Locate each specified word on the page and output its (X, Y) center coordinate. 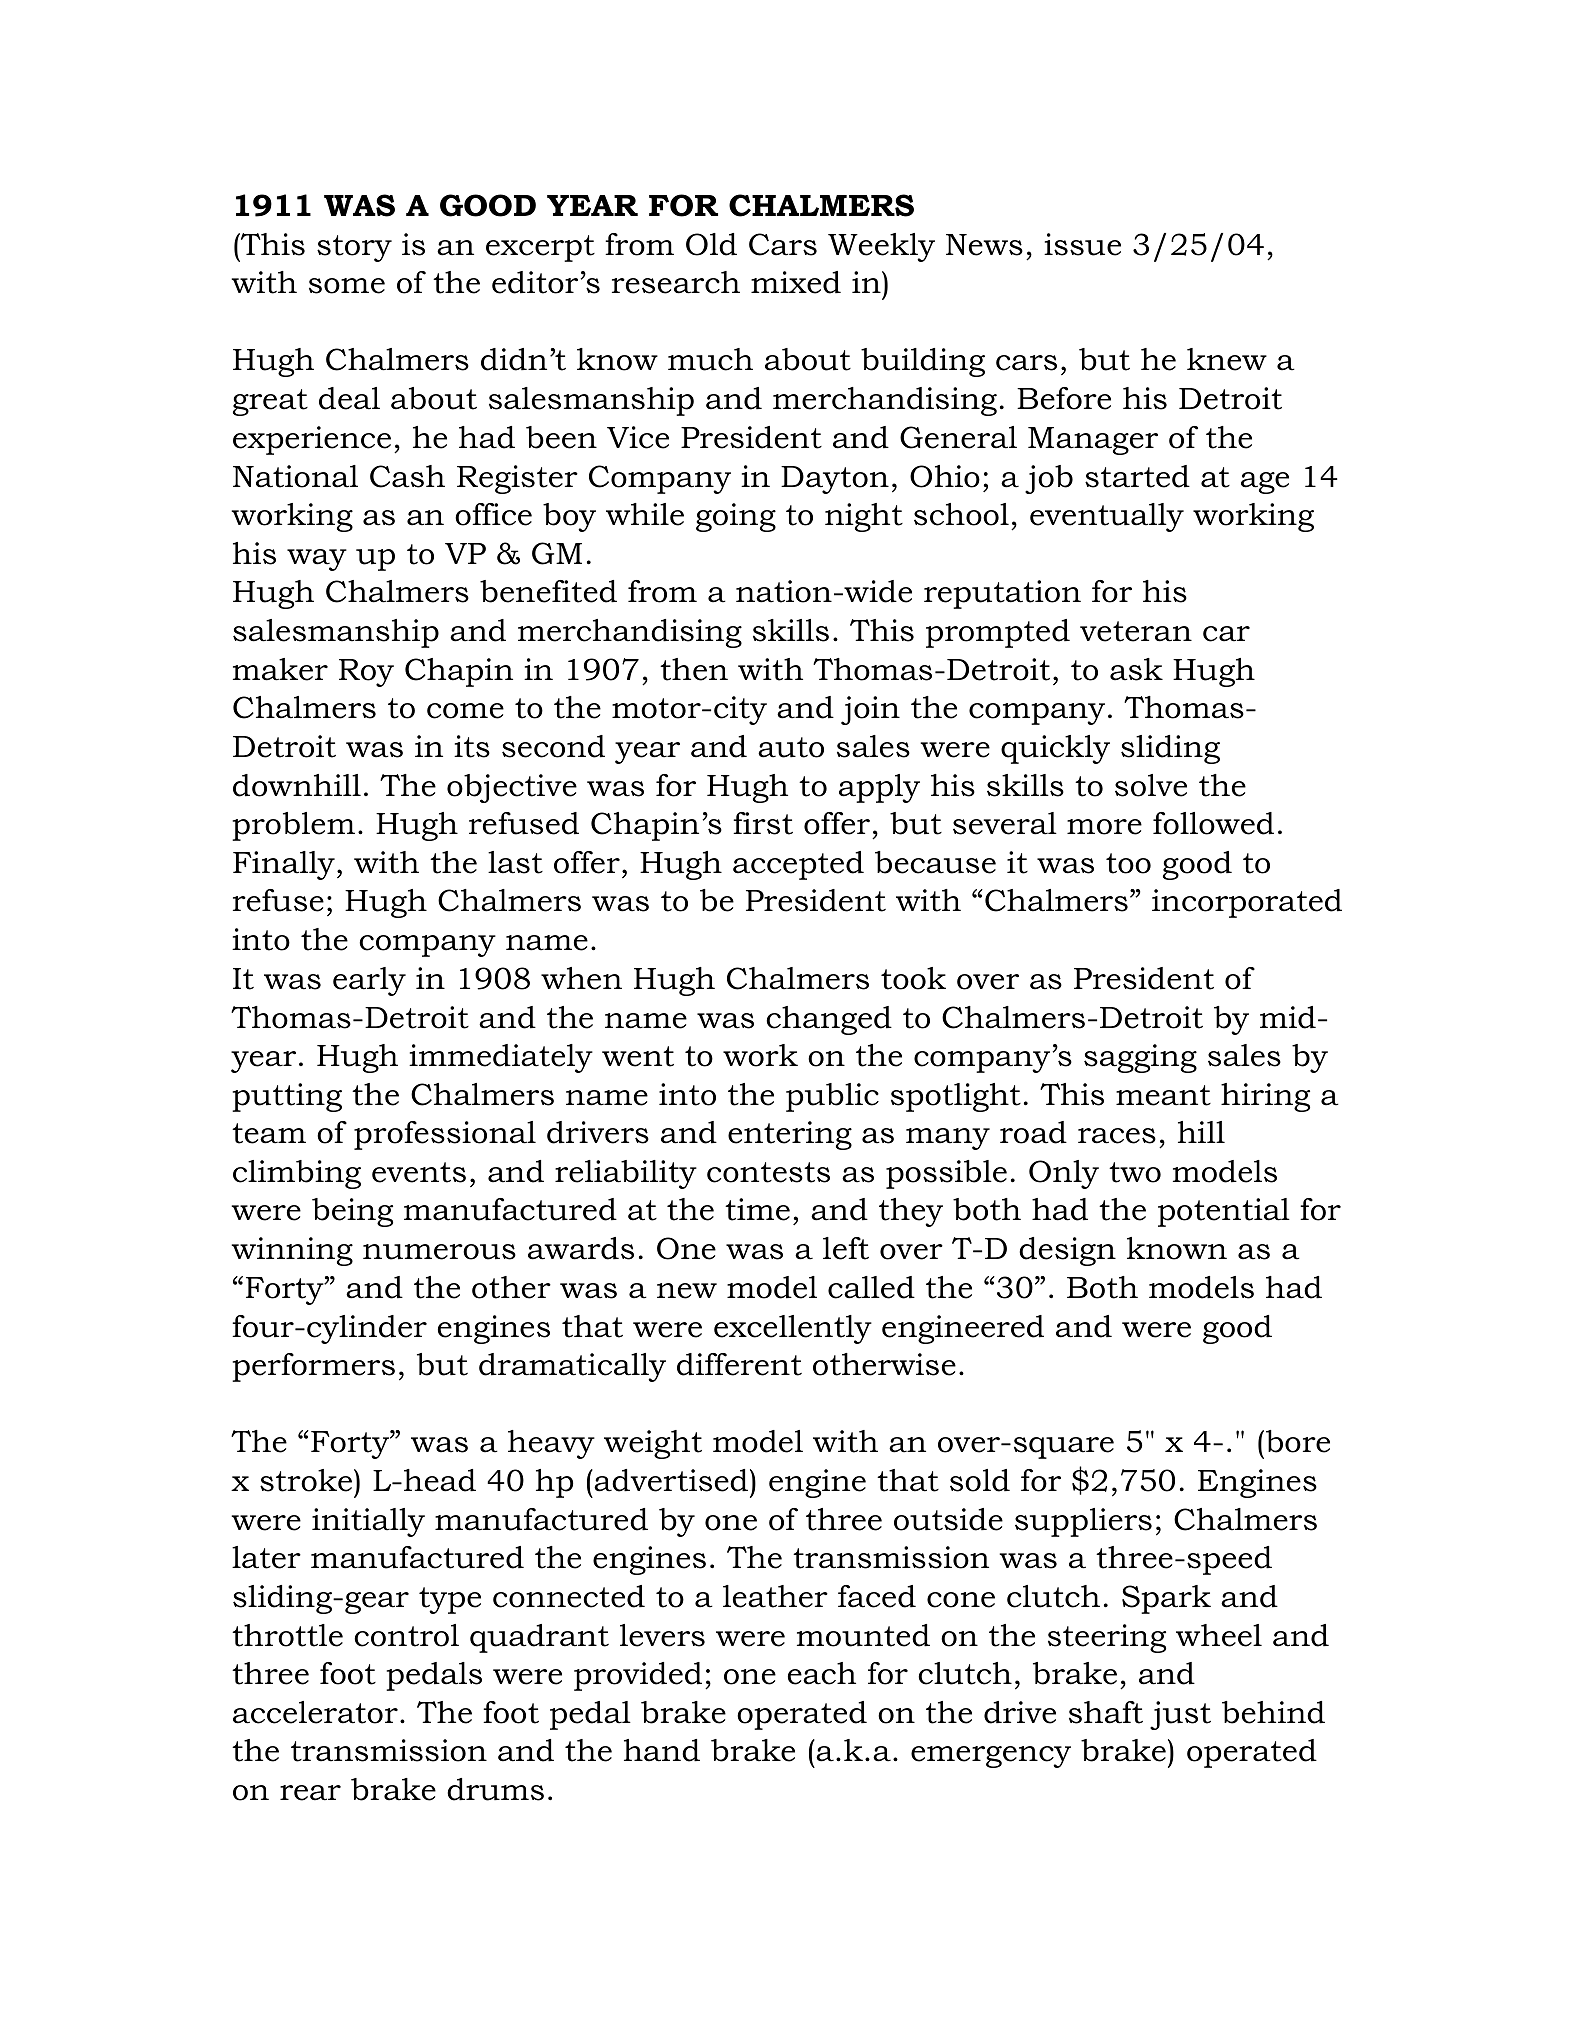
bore (1298, 1441)
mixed (796, 282)
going (736, 517)
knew (1227, 359)
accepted (798, 865)
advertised (671, 1480)
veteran (1136, 631)
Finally (284, 865)
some (347, 286)
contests (768, 1172)
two (1135, 1172)
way (317, 560)
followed (1213, 823)
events (419, 1172)
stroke (307, 1480)
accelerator (315, 1712)
